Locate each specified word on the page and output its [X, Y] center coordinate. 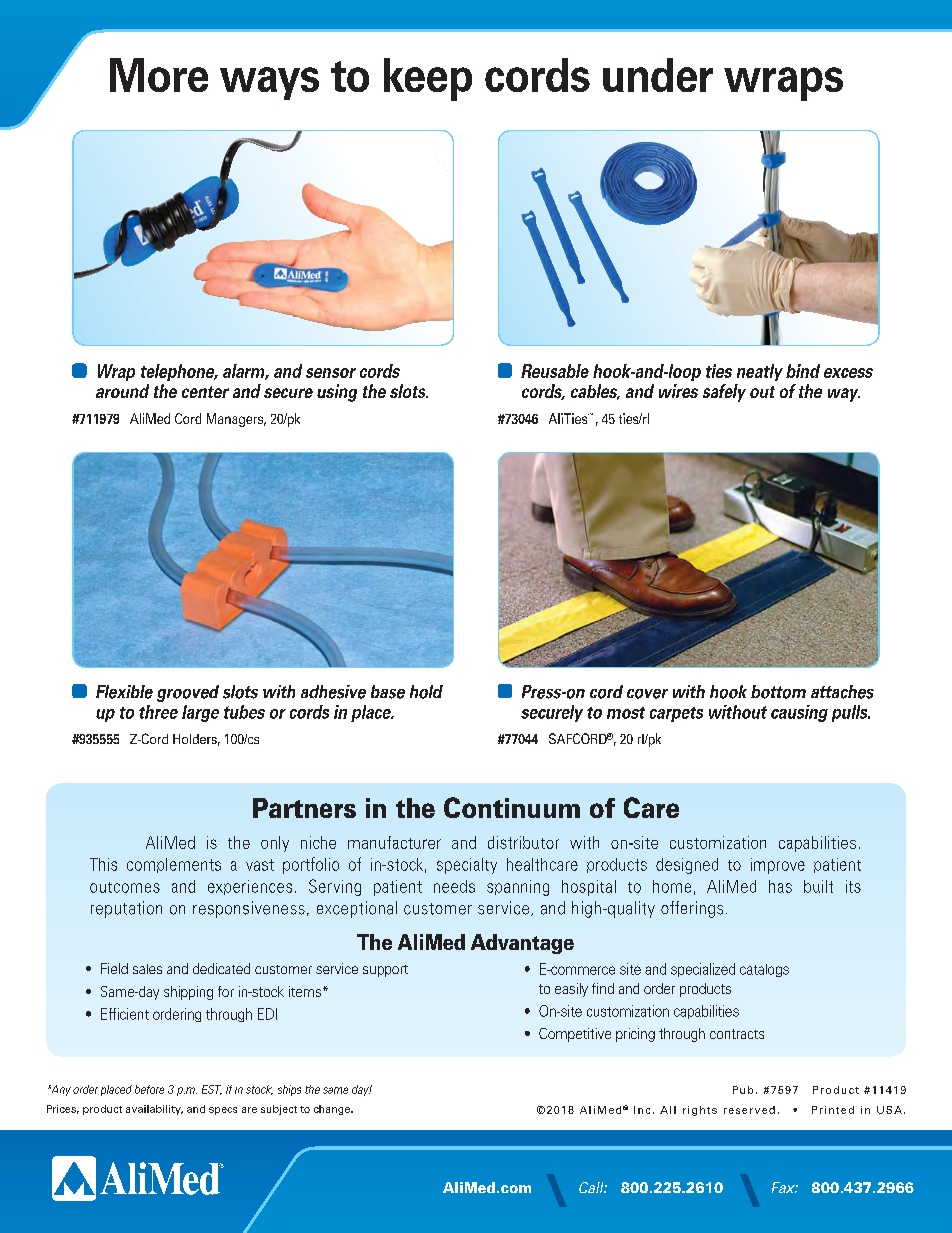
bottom [778, 692]
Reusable [555, 371]
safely [724, 393]
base [388, 692]
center [205, 392]
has [780, 886]
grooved [188, 693]
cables [595, 392]
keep [428, 79]
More [159, 75]
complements [174, 865]
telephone [179, 372]
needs [454, 886]
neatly [760, 372]
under [658, 75]
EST [212, 1090]
